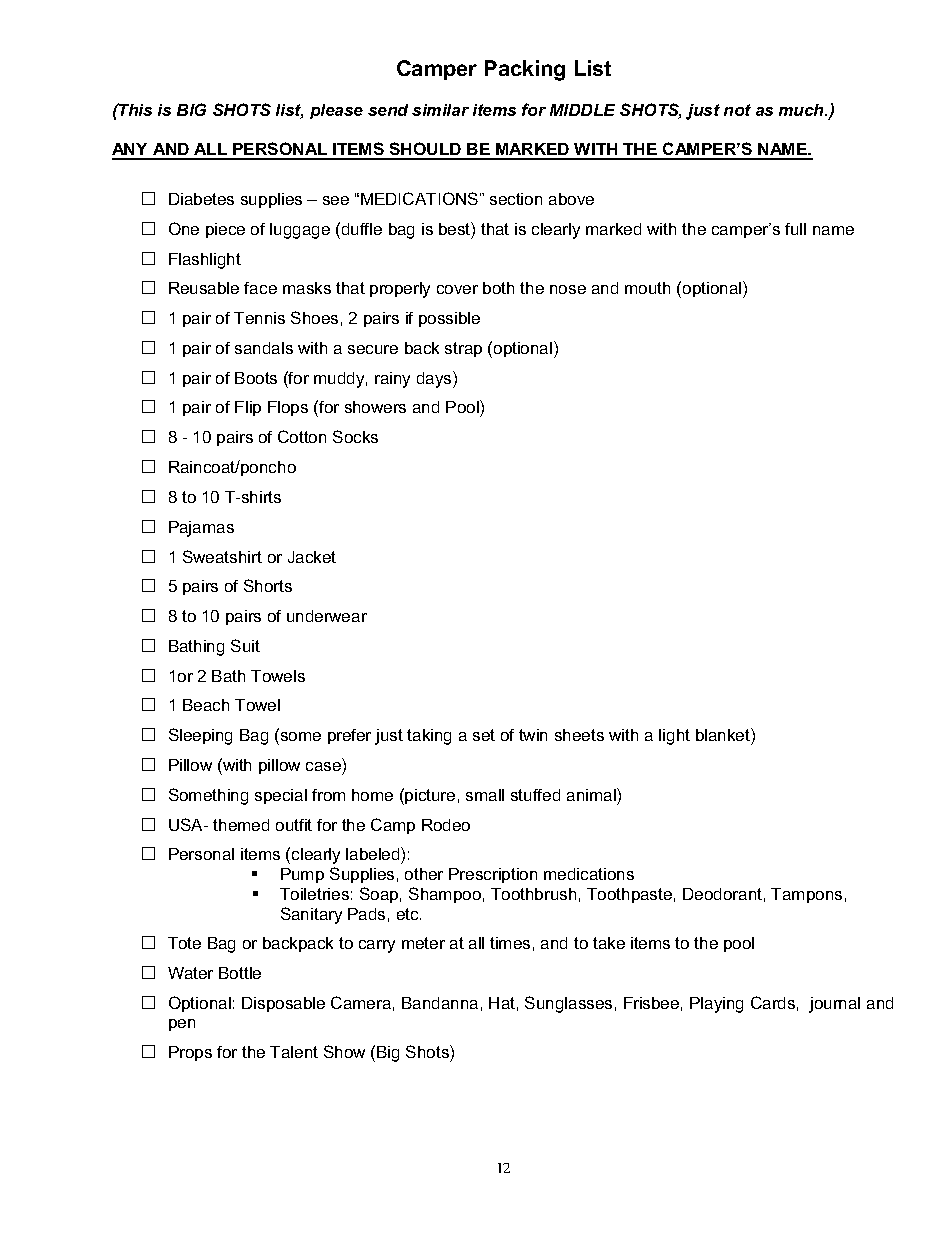 The height and width of the screenshot is (1233, 952). What do you see at coordinates (222, 556) in the screenshot?
I see `Sweatshirt` at bounding box center [222, 556].
